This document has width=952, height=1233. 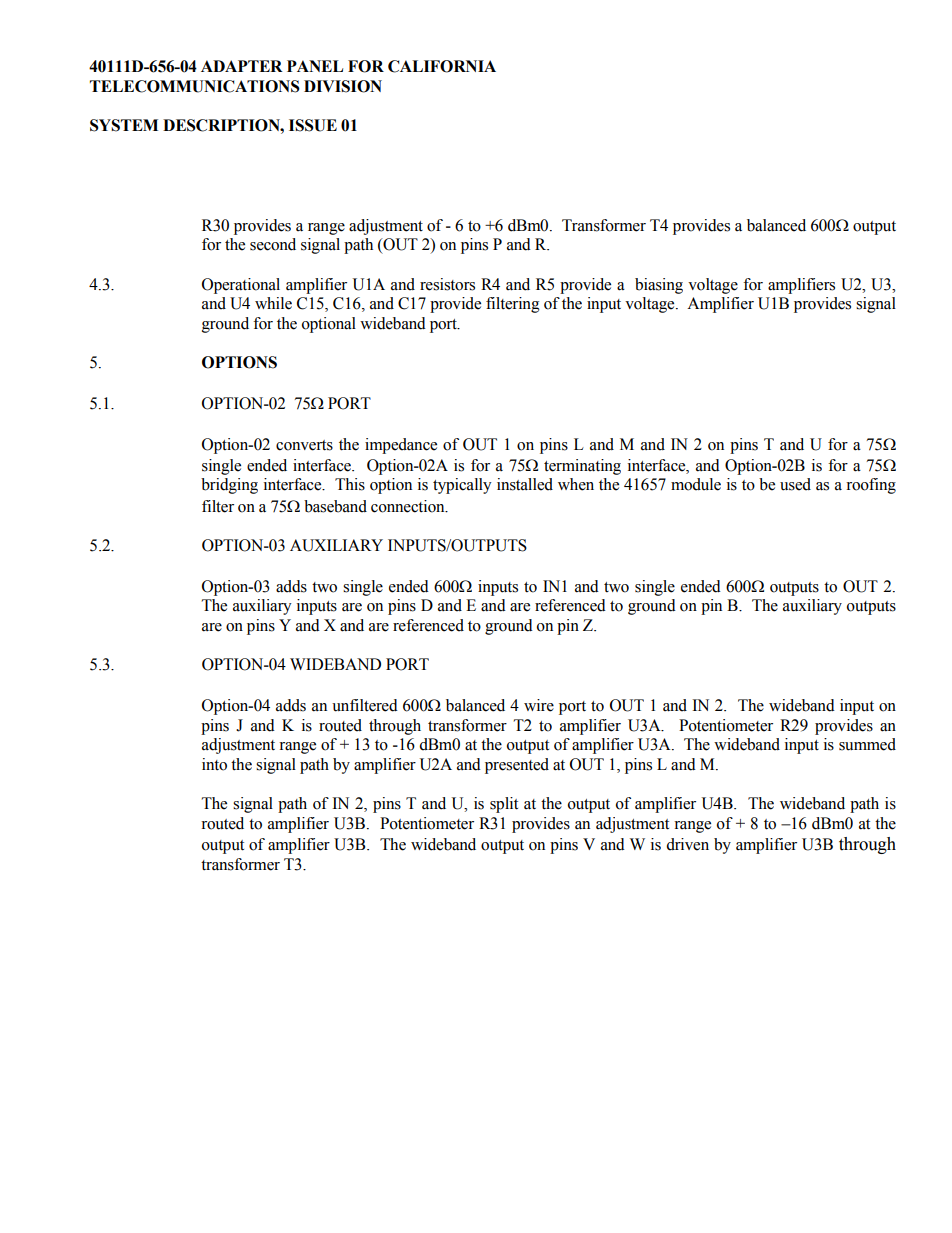 I want to click on wire, so click(x=539, y=705).
